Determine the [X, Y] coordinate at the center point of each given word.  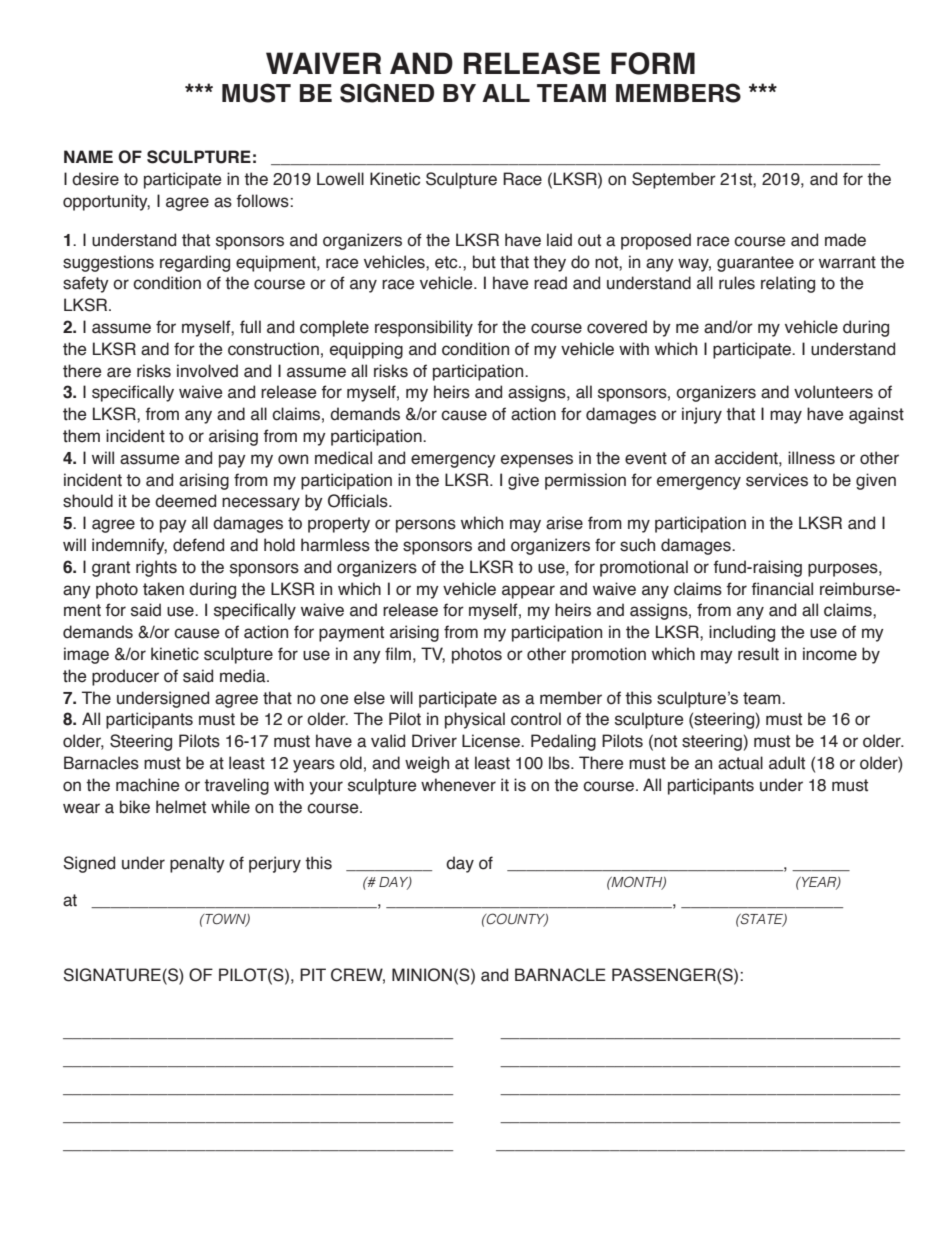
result [758, 654]
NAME [88, 156]
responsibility [424, 328]
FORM [653, 63]
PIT [313, 974]
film [398, 653]
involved [207, 371]
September [674, 180]
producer [125, 677]
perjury [275, 864]
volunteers [833, 392]
